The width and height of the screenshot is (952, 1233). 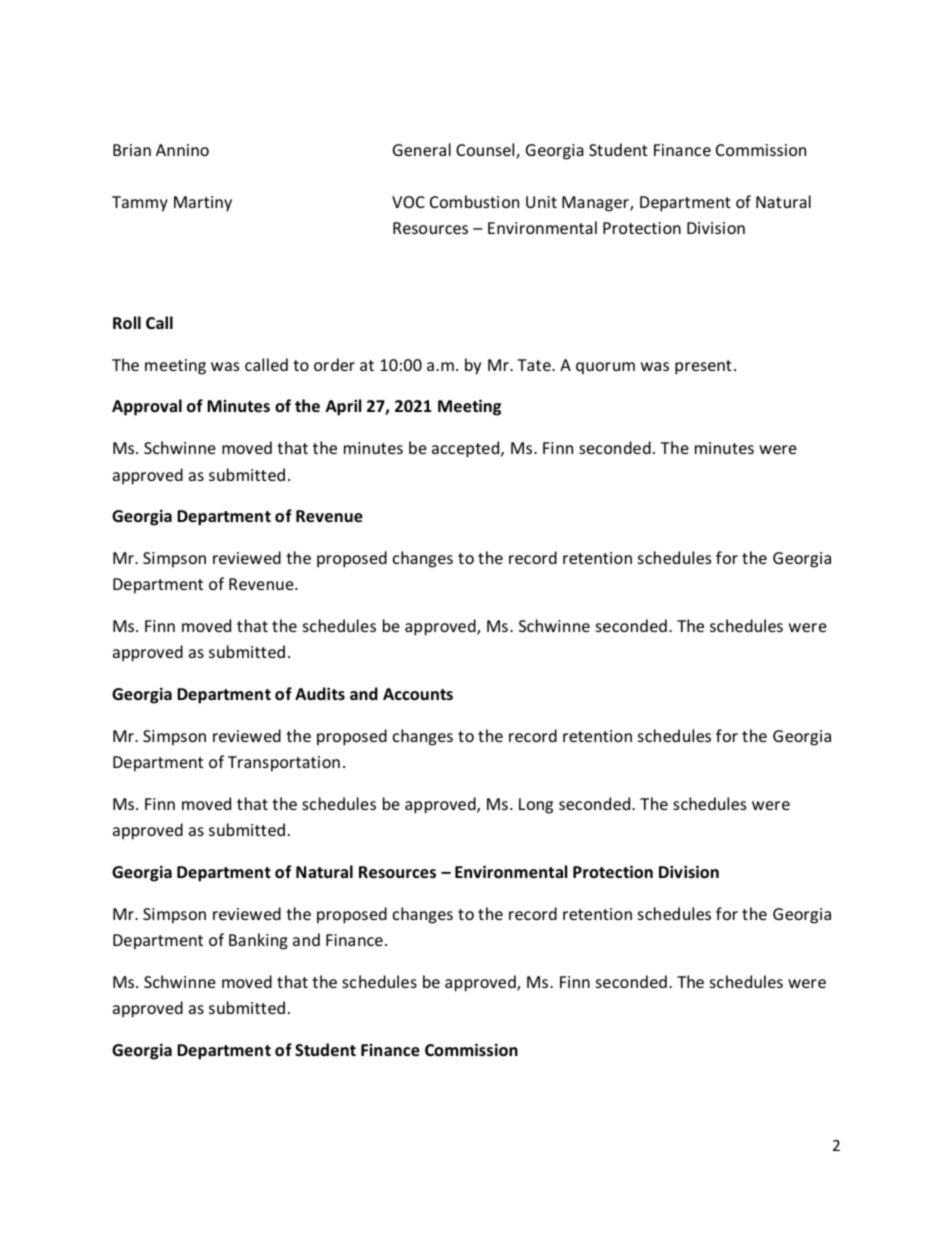 I want to click on order, so click(x=334, y=364).
